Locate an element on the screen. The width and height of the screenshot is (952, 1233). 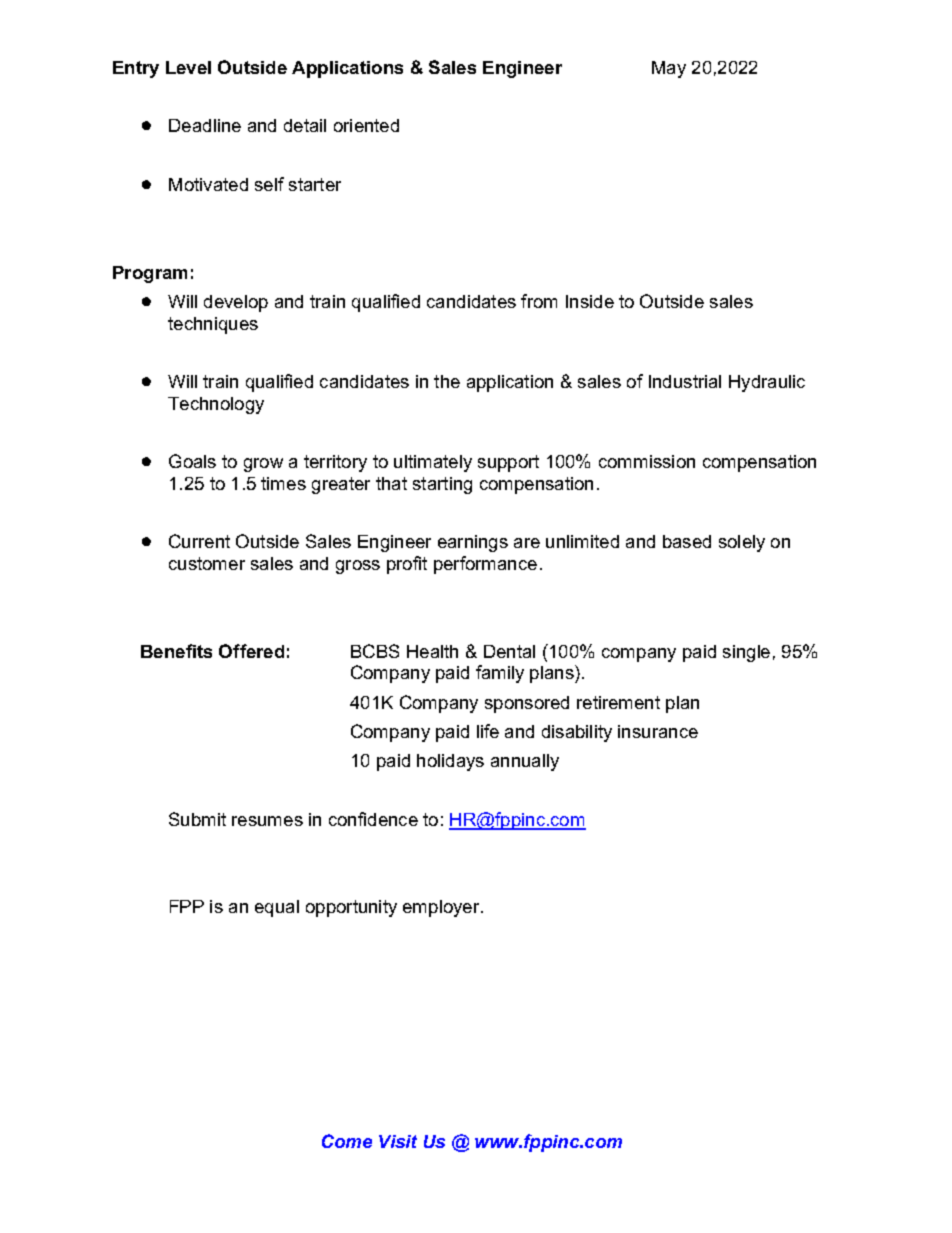
Goals is located at coordinates (192, 461).
